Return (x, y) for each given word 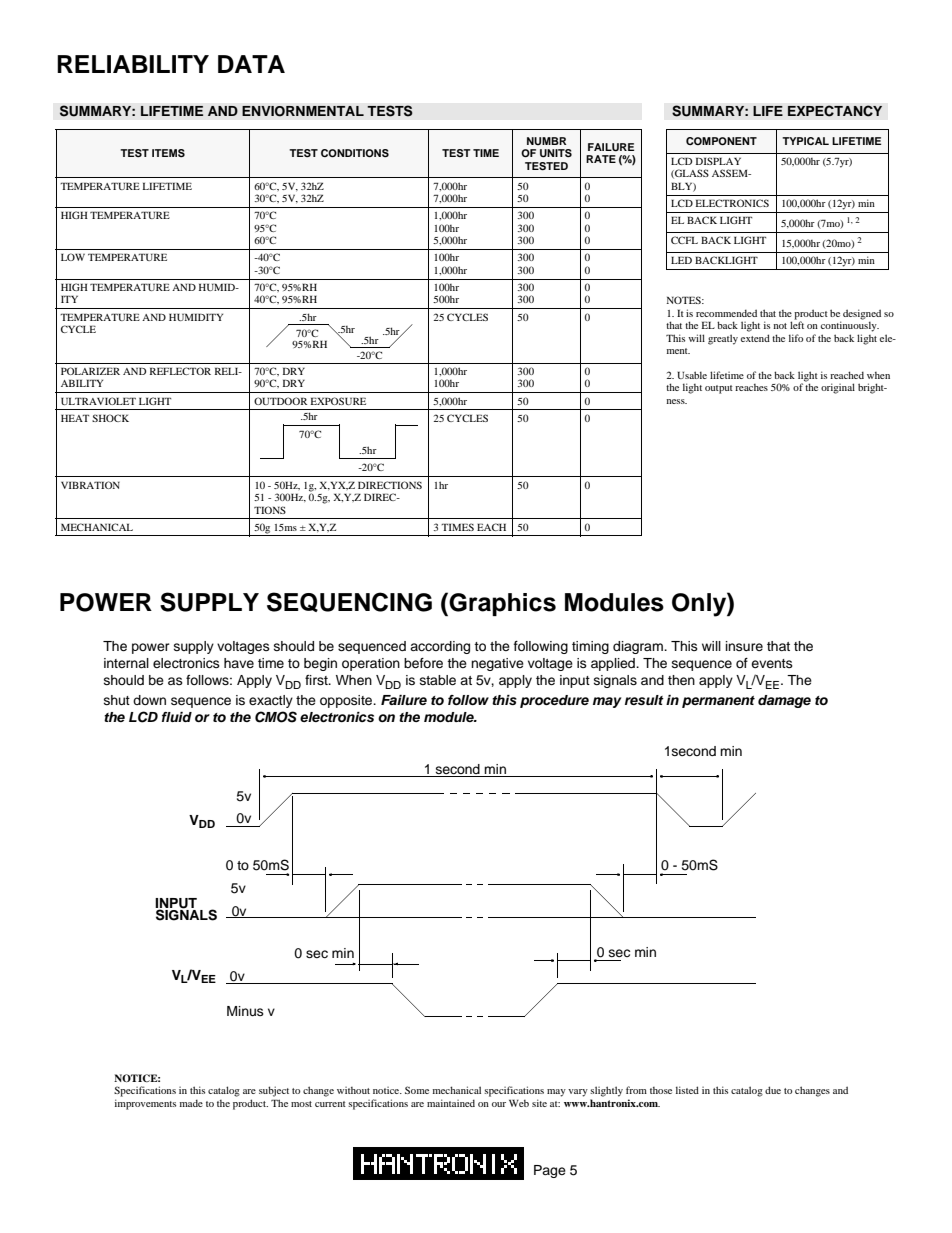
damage (784, 701)
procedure (554, 701)
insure (744, 646)
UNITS (556, 153)
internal (126, 663)
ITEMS (168, 153)
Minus (245, 1011)
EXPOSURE (338, 401)
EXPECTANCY (835, 111)
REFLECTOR (180, 371)
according (440, 647)
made (191, 1103)
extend (755, 338)
